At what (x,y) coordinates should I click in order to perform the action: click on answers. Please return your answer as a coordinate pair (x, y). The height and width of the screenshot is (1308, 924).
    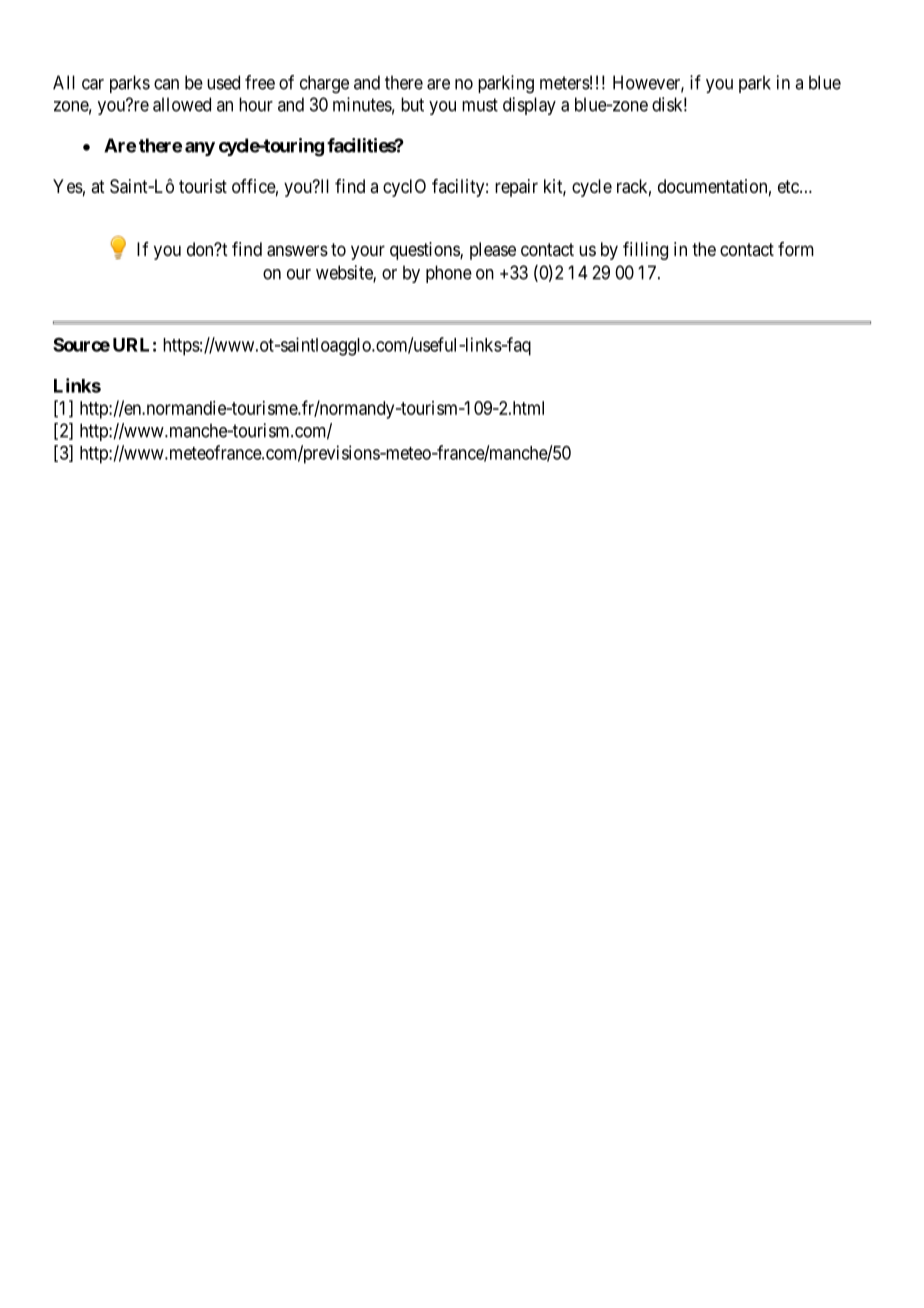
    Looking at the image, I should click on (297, 251).
